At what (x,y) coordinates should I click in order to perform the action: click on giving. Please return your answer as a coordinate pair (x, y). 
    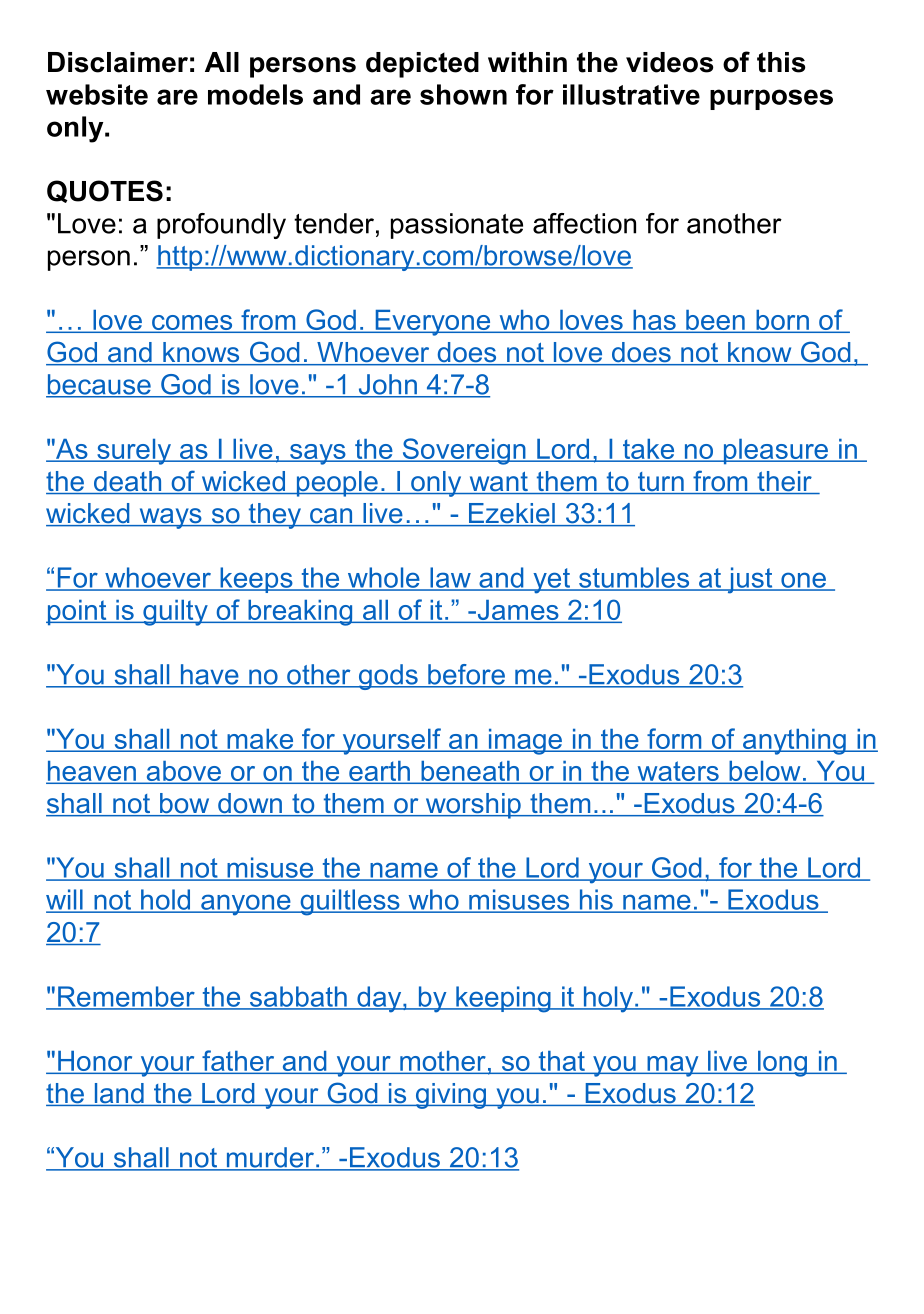
    Looking at the image, I should click on (451, 1096).
